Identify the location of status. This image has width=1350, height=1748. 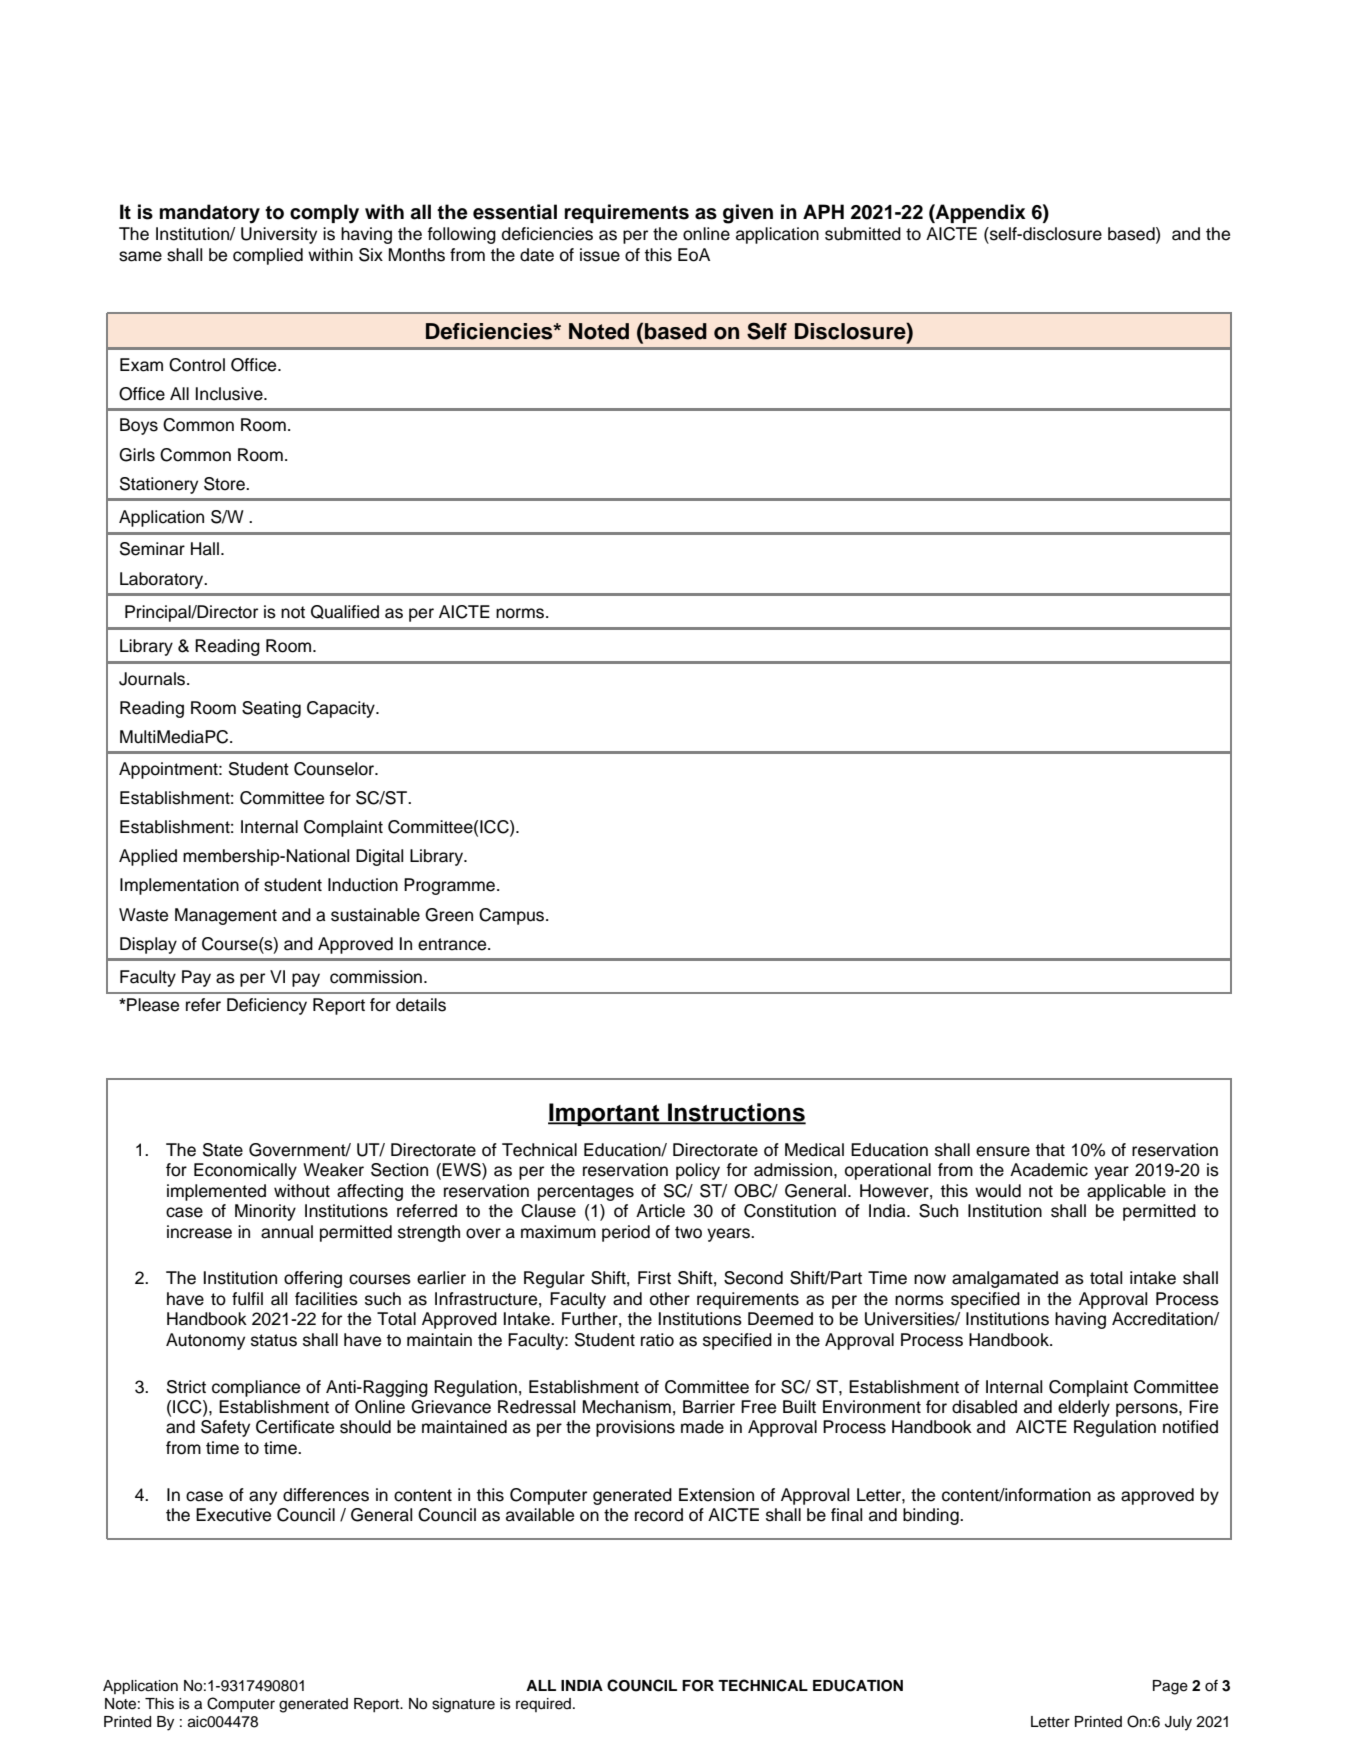
(274, 1340).
